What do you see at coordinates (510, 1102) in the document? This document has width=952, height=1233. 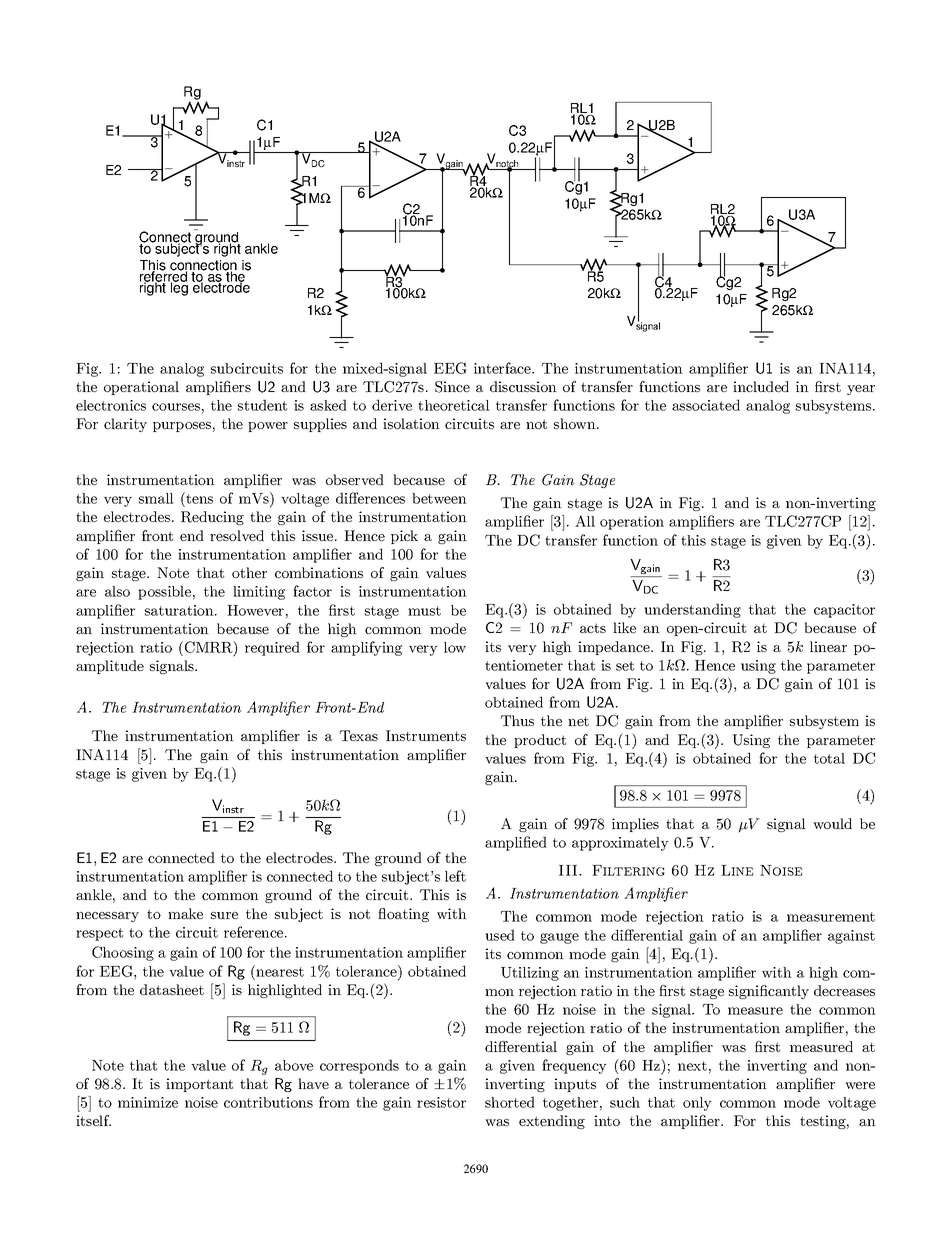 I see `shorted` at bounding box center [510, 1102].
